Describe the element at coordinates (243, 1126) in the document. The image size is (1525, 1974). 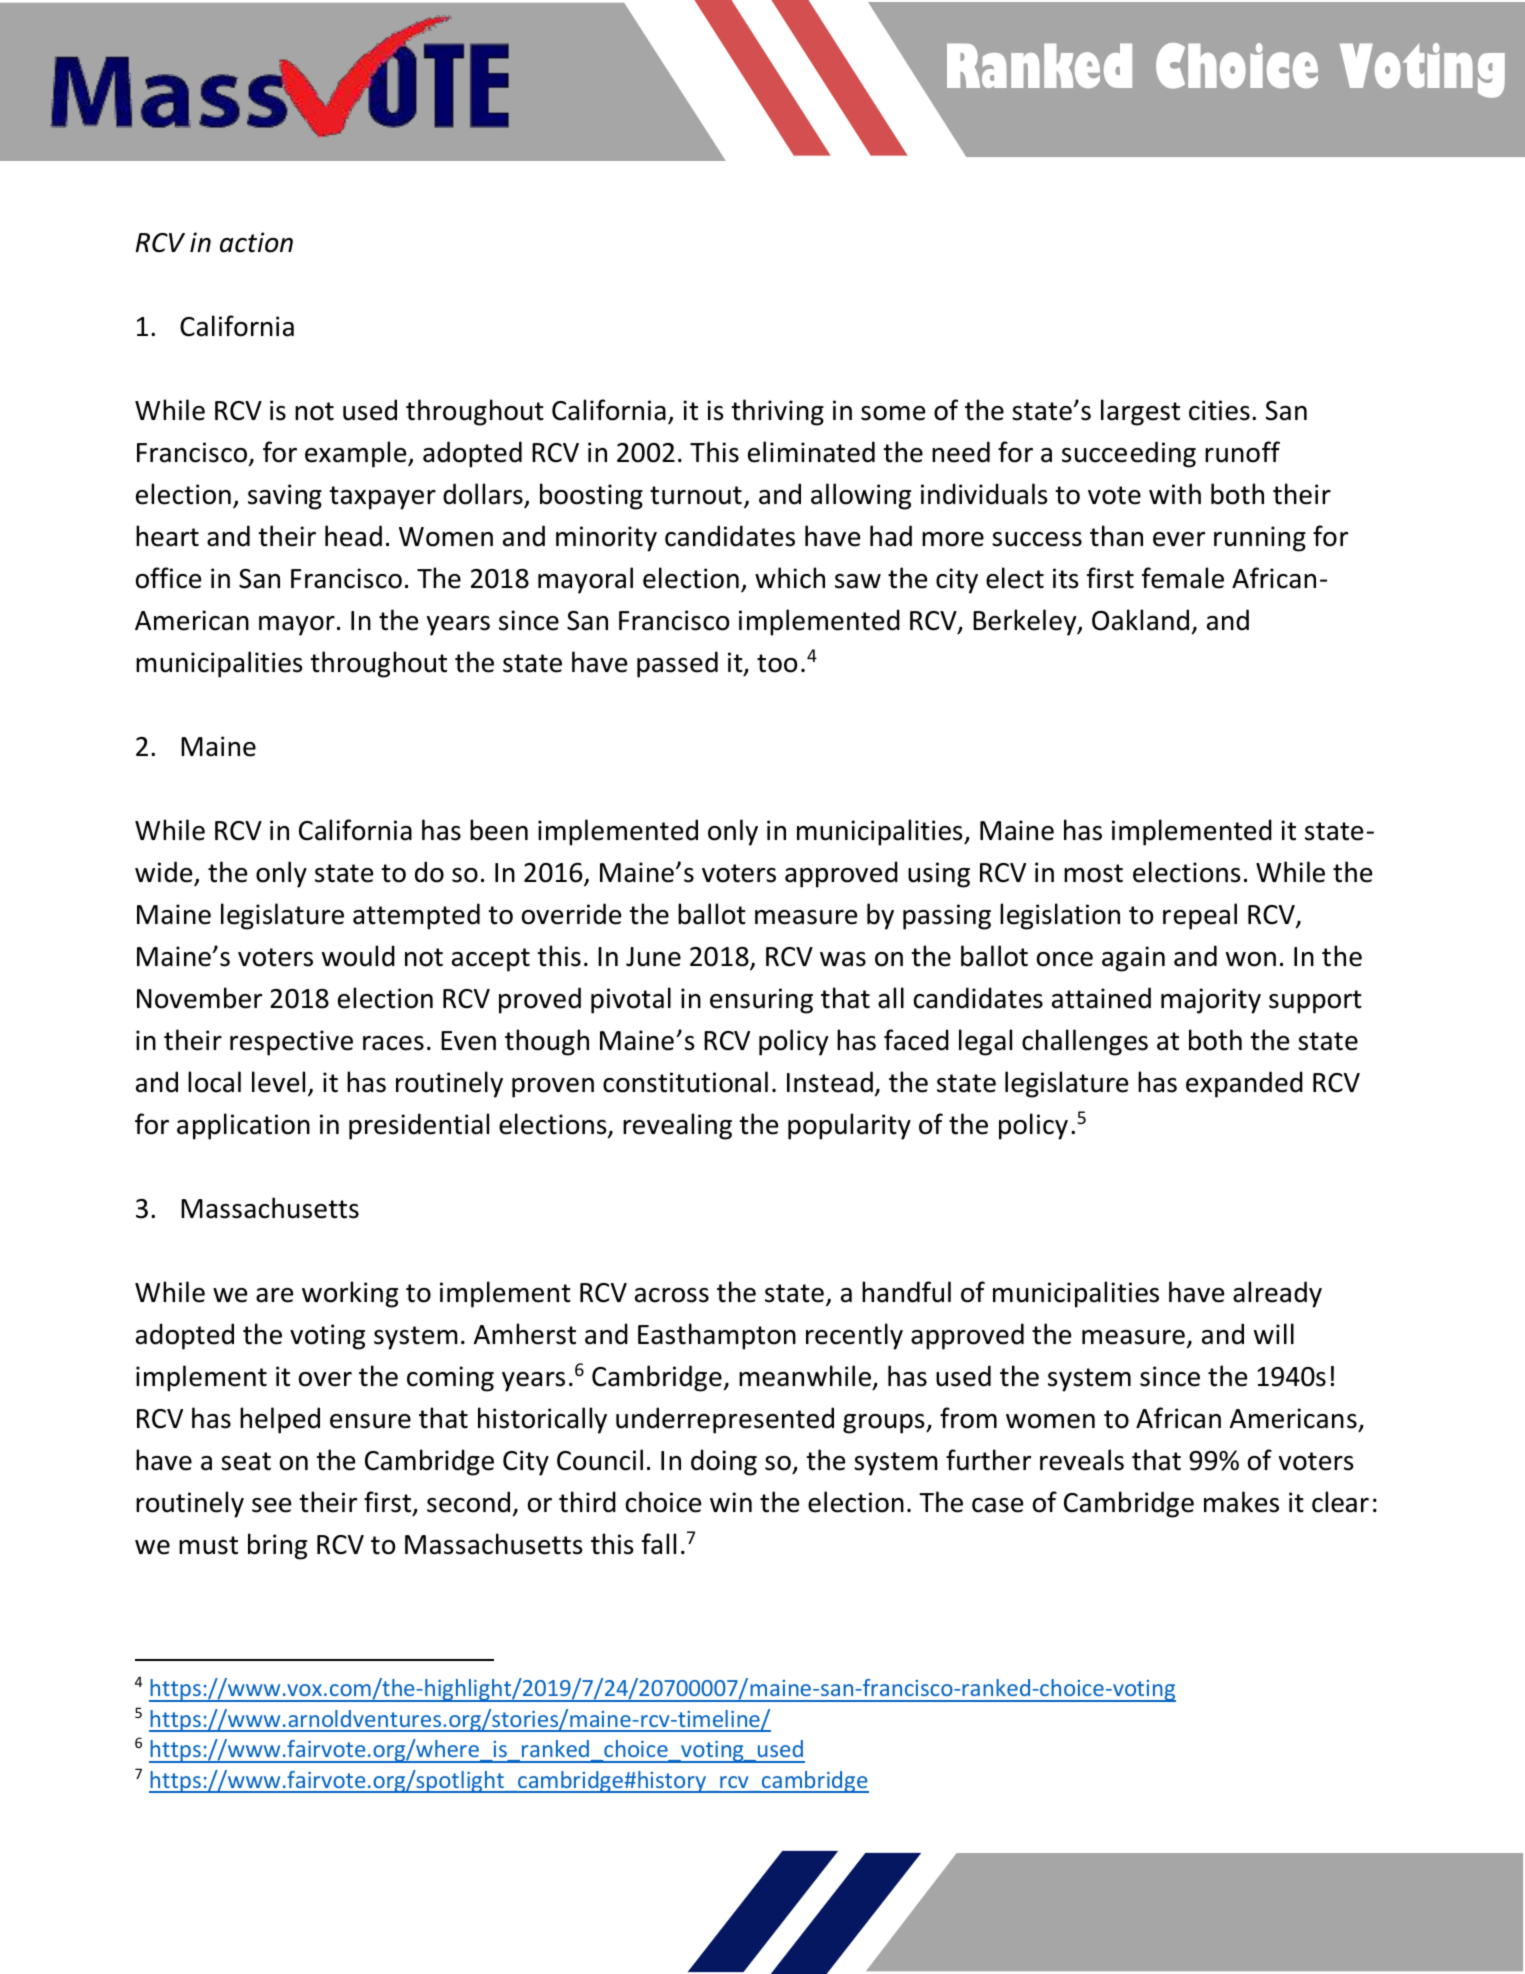
I see `application` at that location.
